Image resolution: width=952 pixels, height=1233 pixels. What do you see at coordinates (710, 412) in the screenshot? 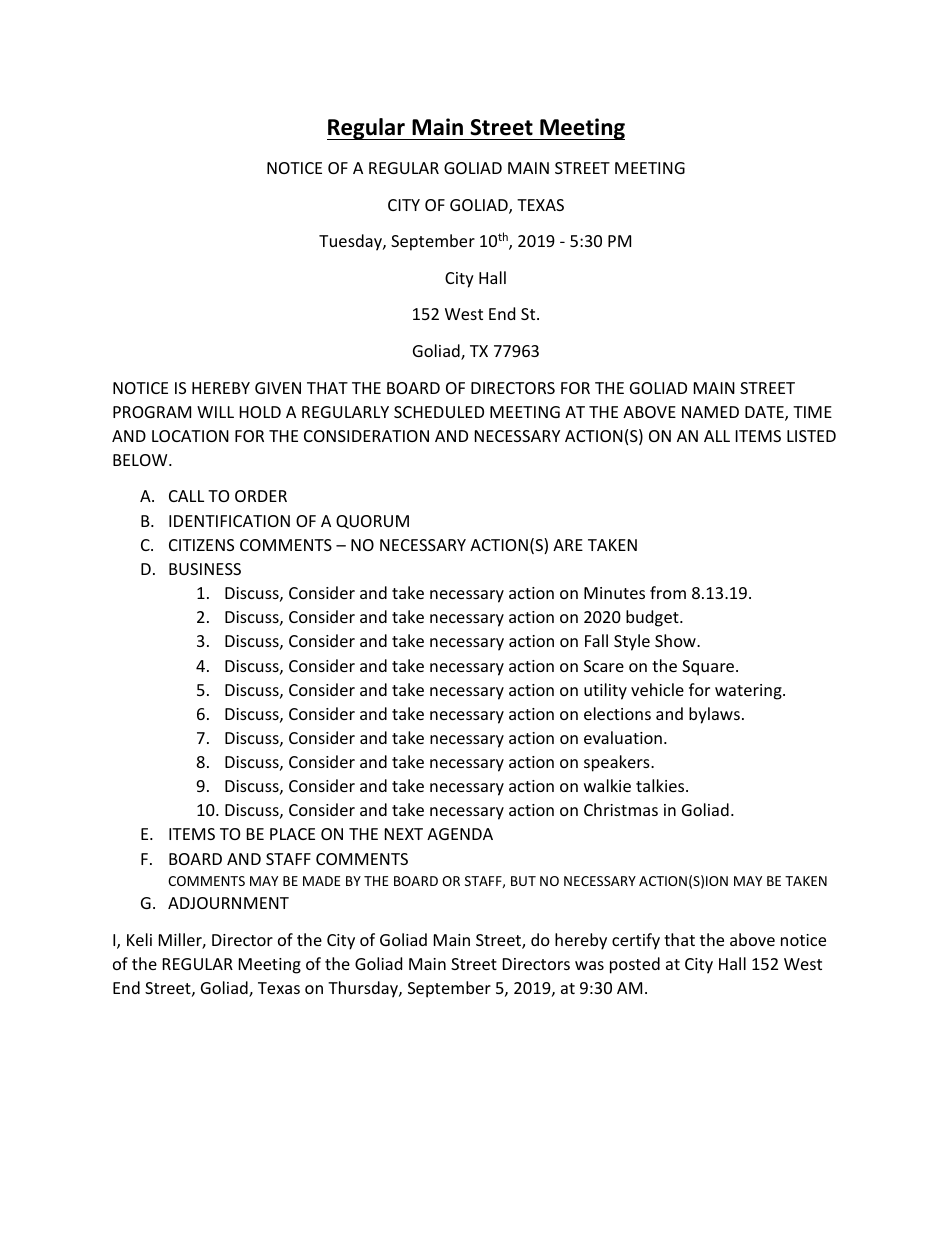
I see `NAMED` at bounding box center [710, 412].
